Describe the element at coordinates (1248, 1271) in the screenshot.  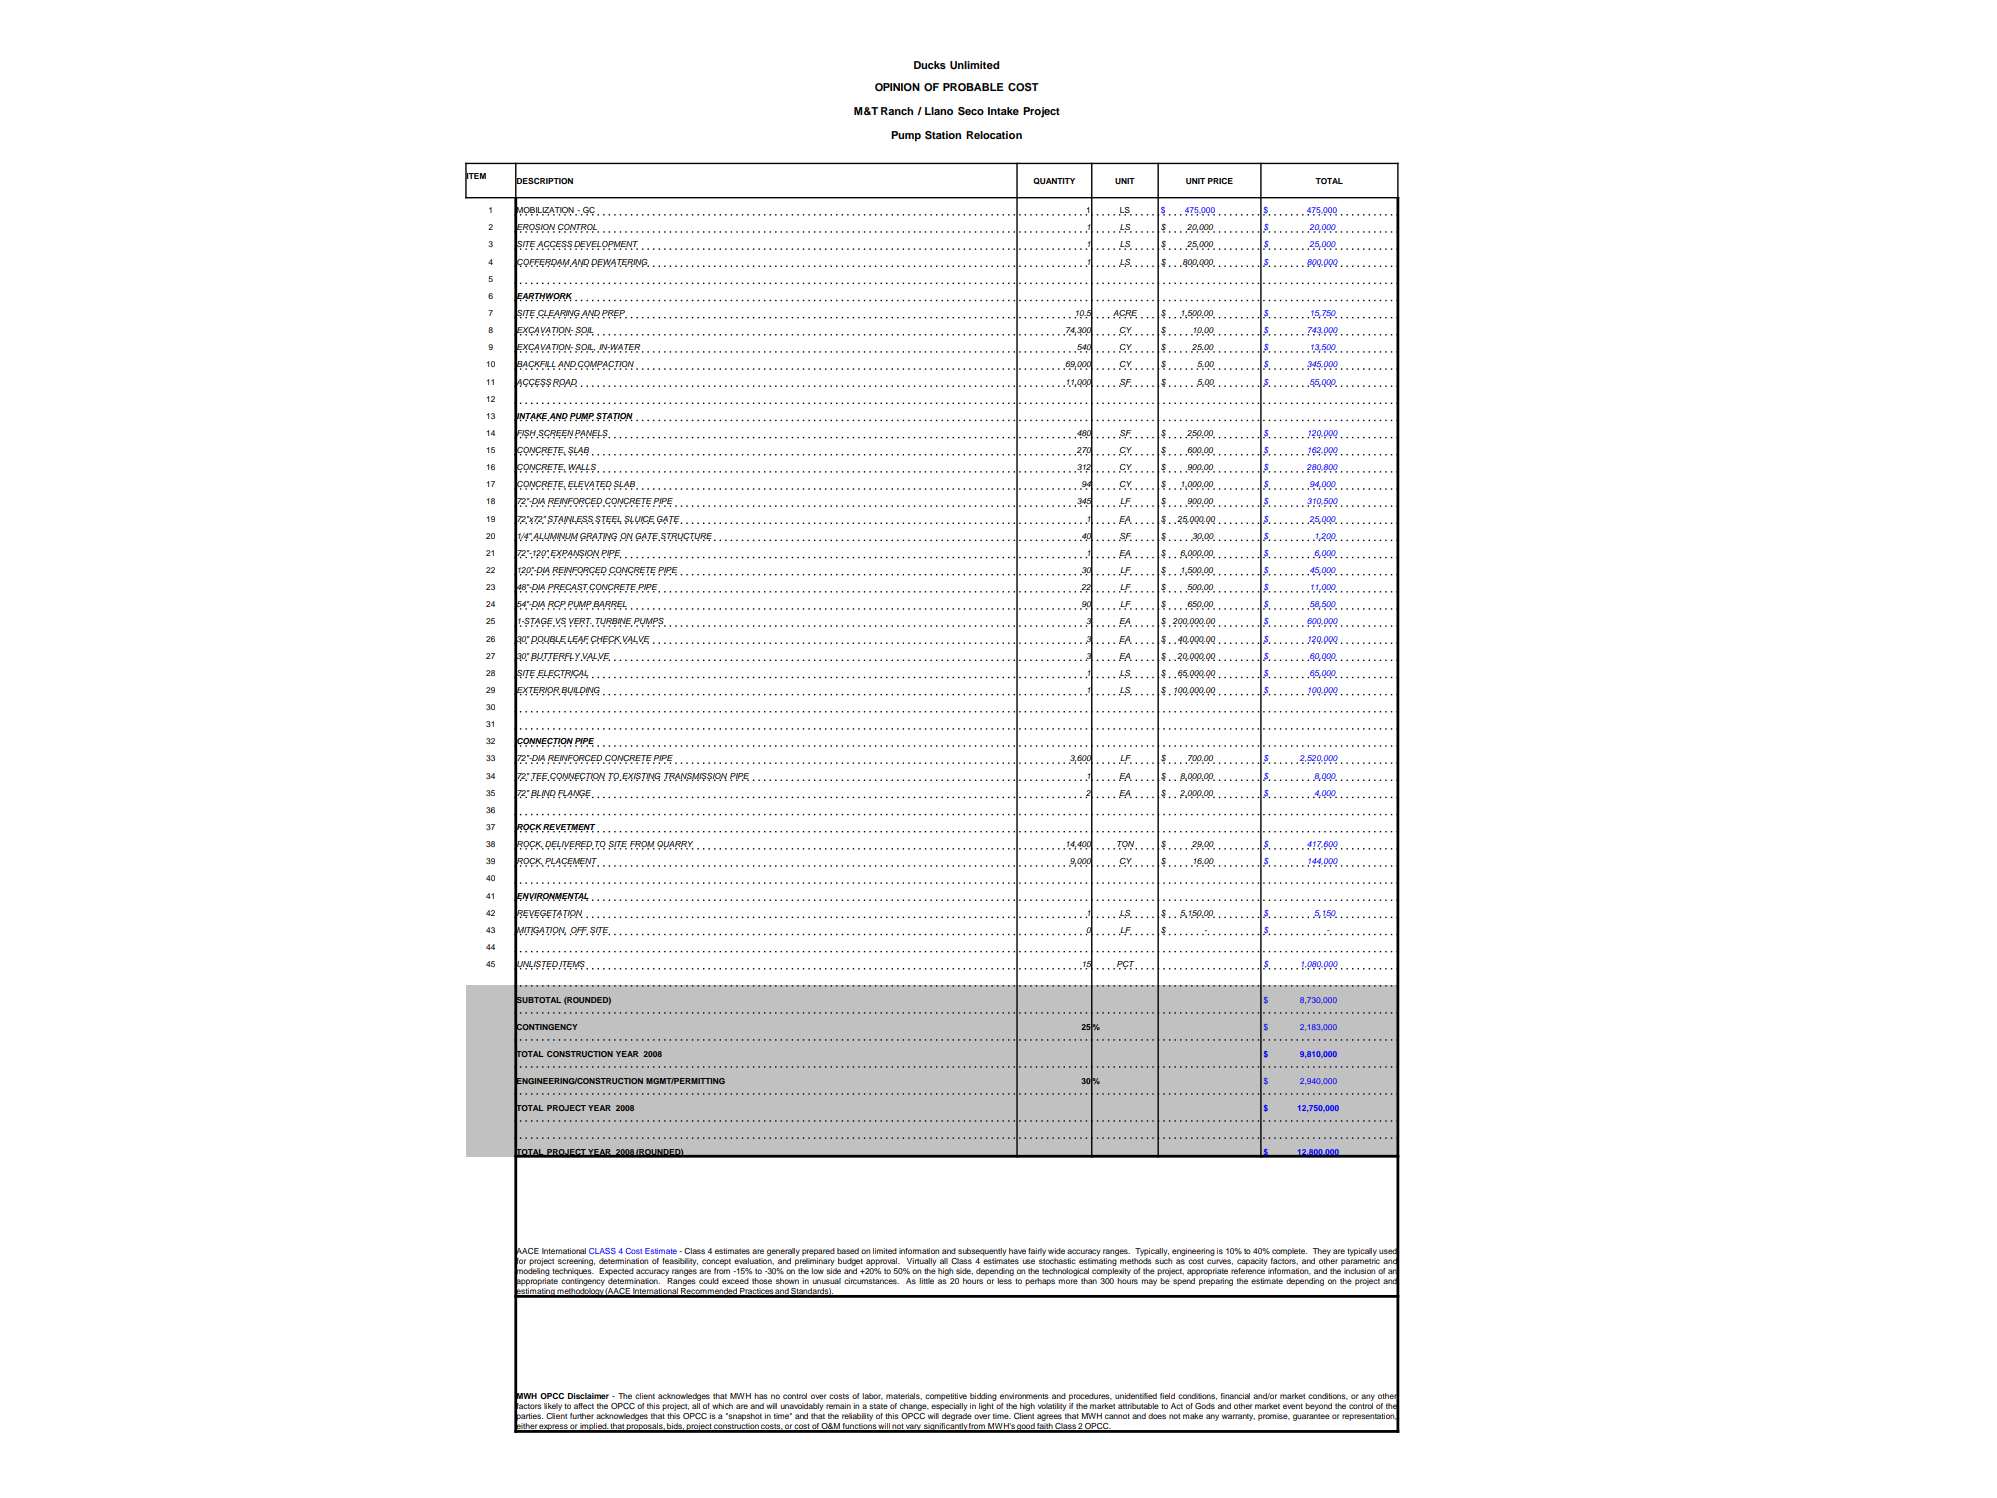
I see `reference` at that location.
